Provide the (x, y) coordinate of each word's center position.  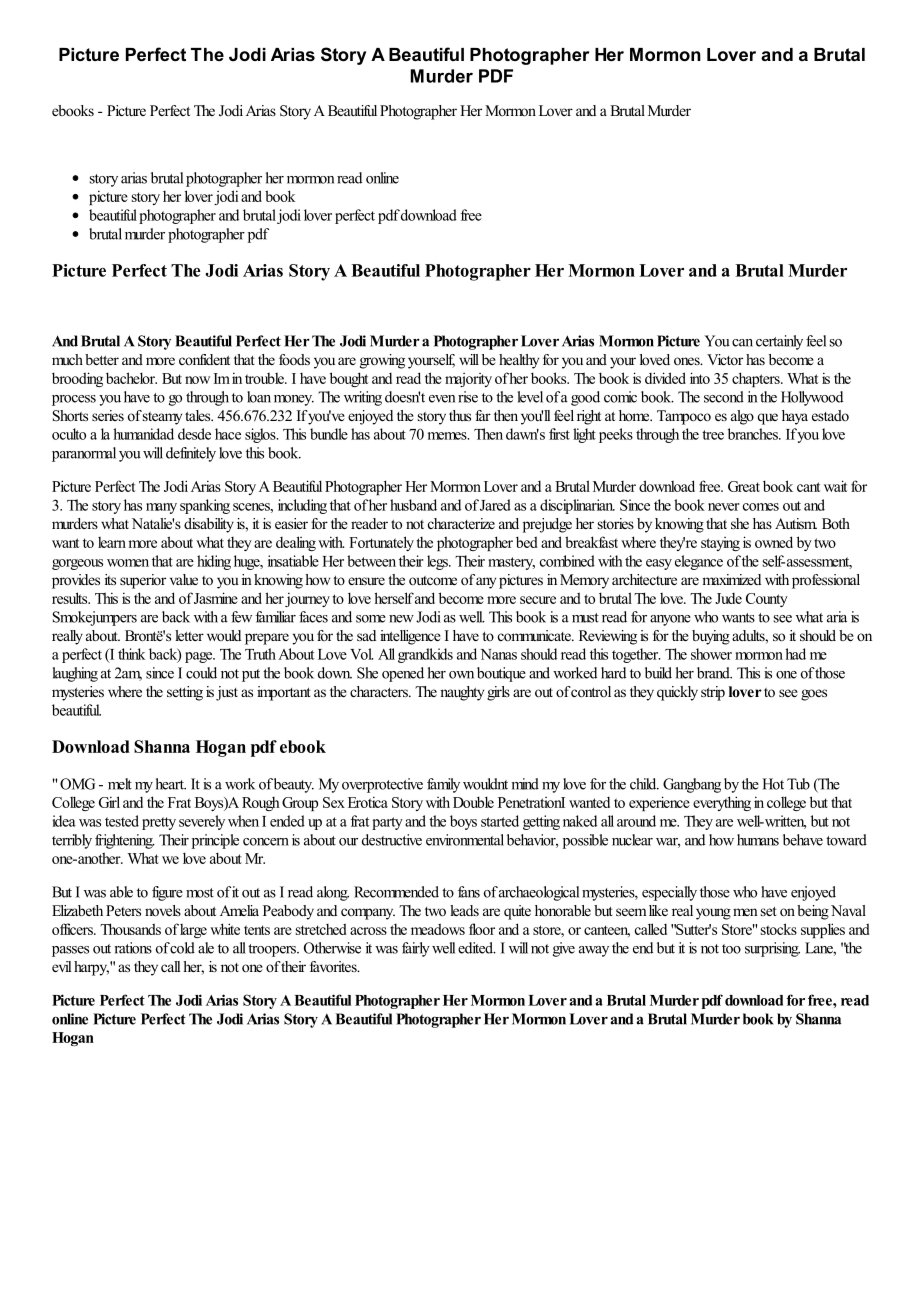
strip (713, 693)
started (500, 821)
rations (133, 948)
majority (468, 380)
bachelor (131, 378)
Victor (725, 359)
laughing (75, 674)
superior (143, 581)
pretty (159, 823)
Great (744, 486)
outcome (433, 580)
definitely (191, 454)
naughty (462, 693)
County (767, 600)
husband (413, 505)
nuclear (632, 840)
